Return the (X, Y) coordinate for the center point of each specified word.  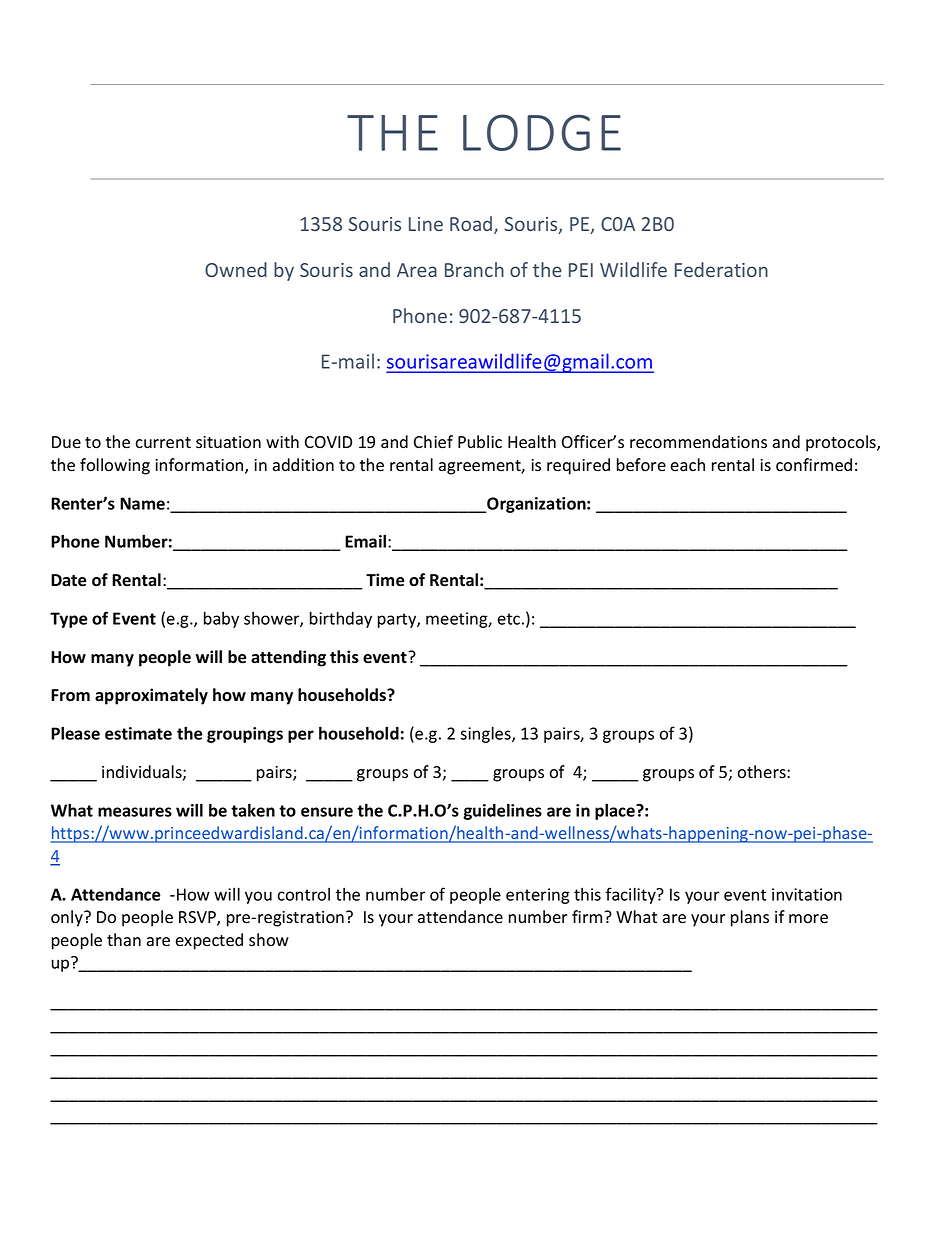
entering (538, 896)
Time (385, 580)
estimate (138, 733)
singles (486, 734)
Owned (236, 269)
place (616, 811)
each (688, 464)
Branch (474, 269)
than (124, 940)
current (163, 443)
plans (750, 918)
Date (68, 580)
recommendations (698, 442)
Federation (721, 269)
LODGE (542, 132)
